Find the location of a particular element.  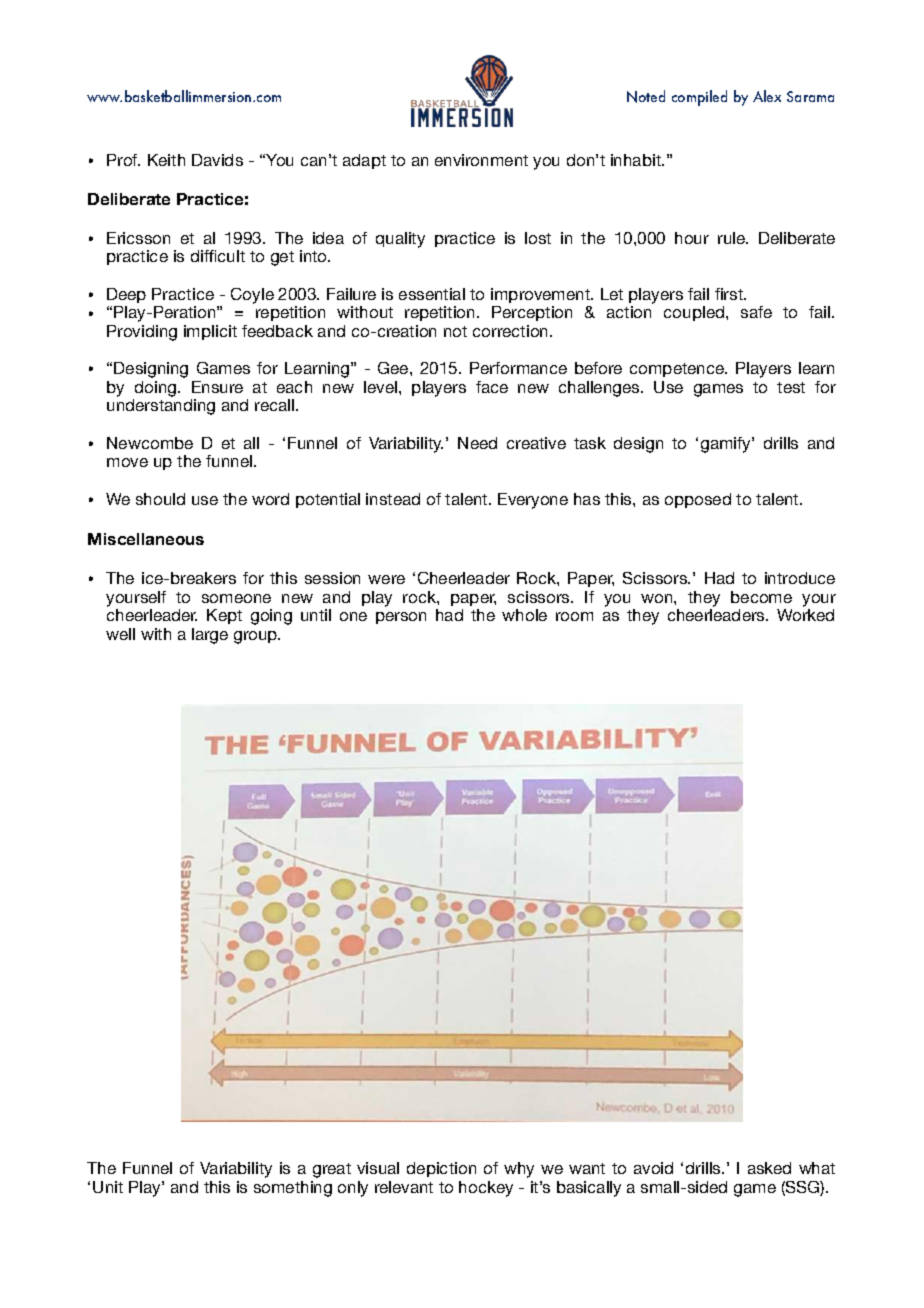

asked is located at coordinates (769, 1168).
